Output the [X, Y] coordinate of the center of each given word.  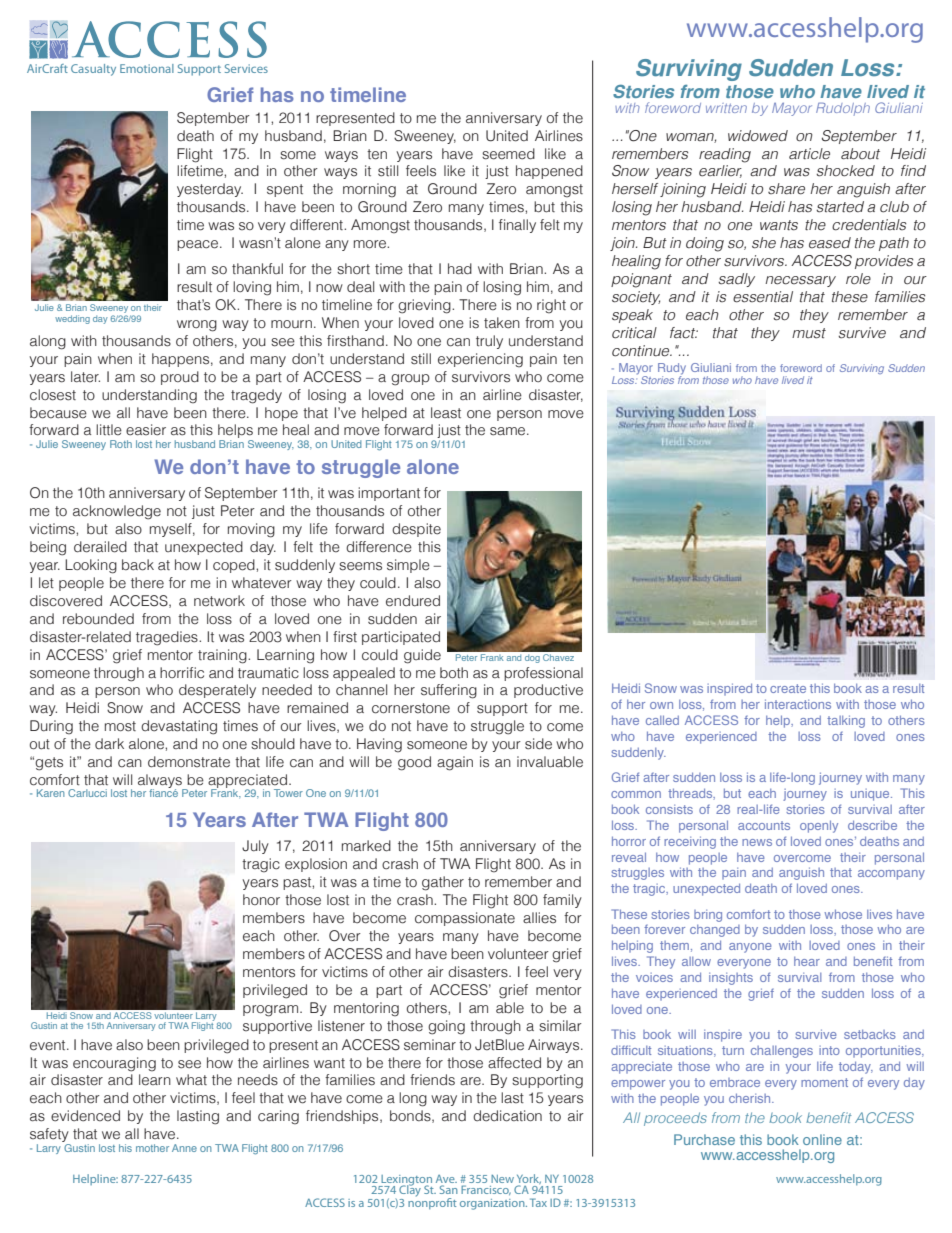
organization [493, 1204]
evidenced [85, 1116]
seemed [508, 154]
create [788, 688]
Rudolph [843, 109]
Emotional [147, 68]
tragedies [168, 638]
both [454, 673]
